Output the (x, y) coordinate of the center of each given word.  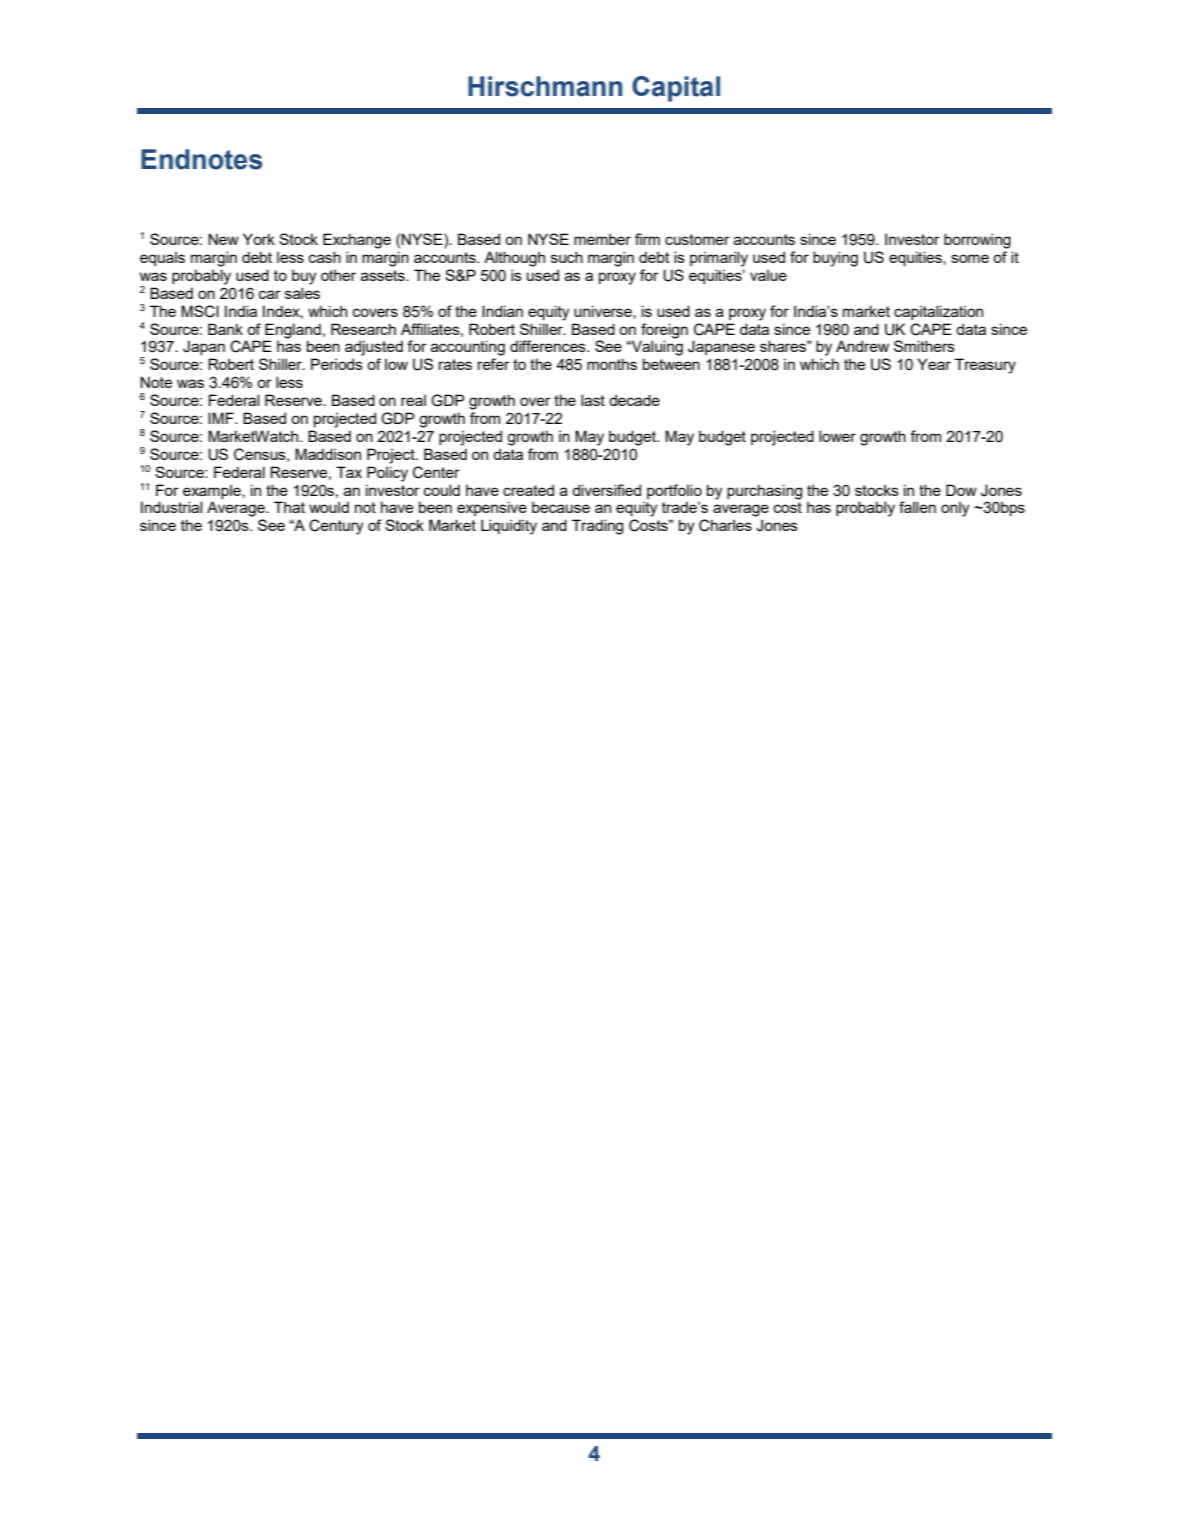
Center (436, 472)
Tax (349, 472)
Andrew (862, 346)
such (567, 257)
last (593, 400)
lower (837, 436)
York (259, 239)
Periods (337, 364)
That (289, 507)
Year (934, 364)
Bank (225, 329)
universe (604, 312)
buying (835, 259)
